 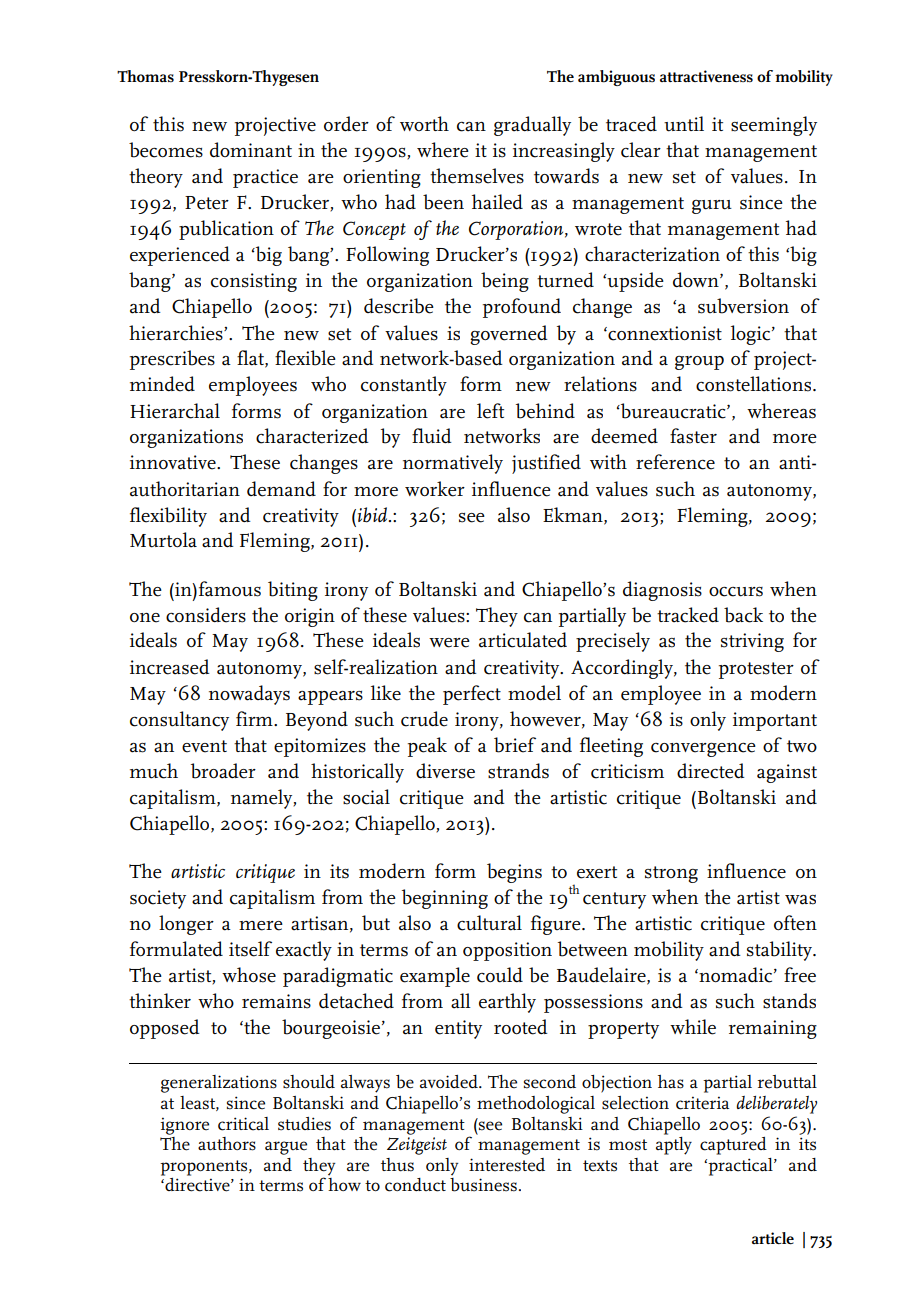 I want to click on were, so click(x=449, y=643).
